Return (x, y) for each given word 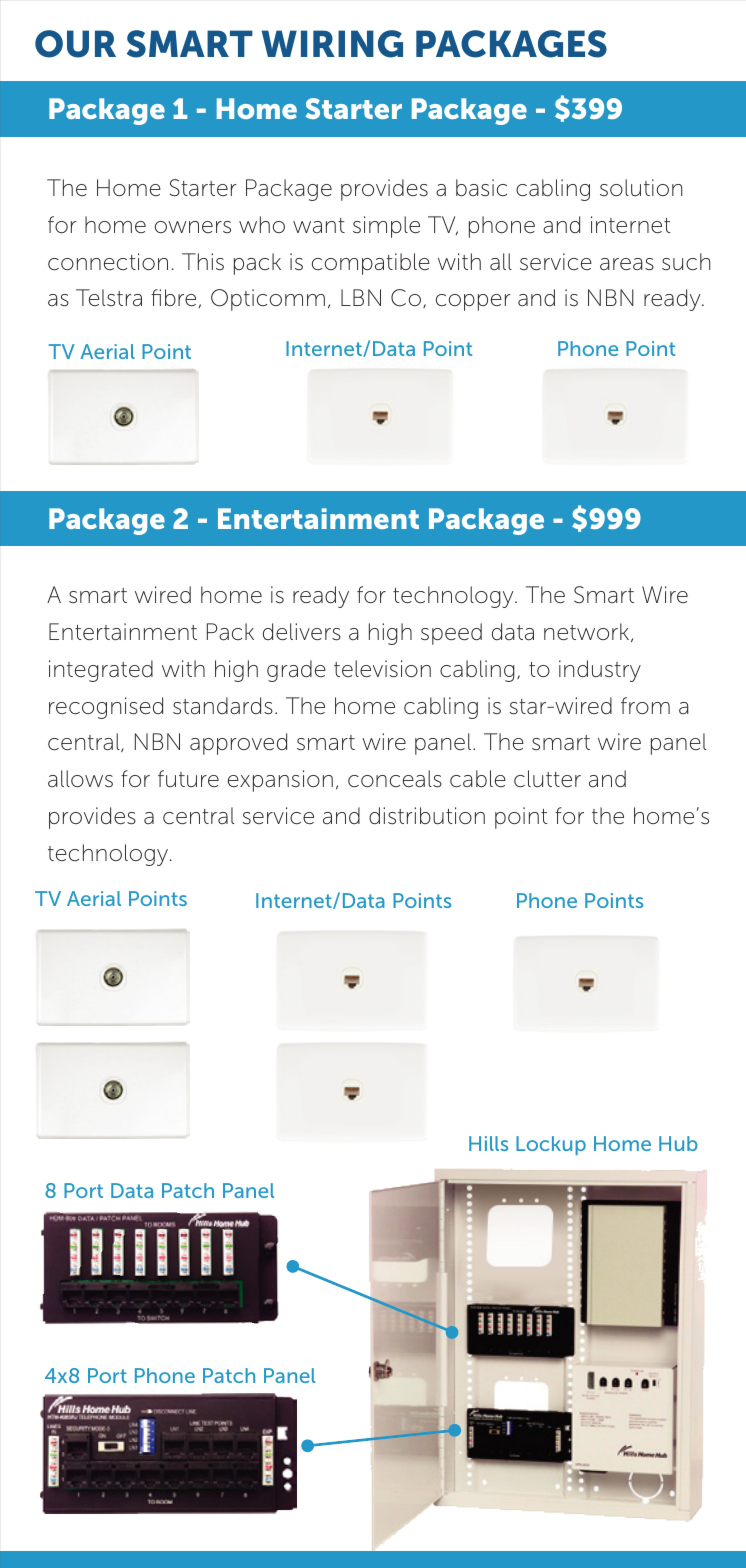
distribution (427, 816)
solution (641, 188)
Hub (678, 1143)
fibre (173, 298)
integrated (101, 671)
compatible (371, 264)
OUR (75, 44)
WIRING (332, 44)
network (588, 632)
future (188, 779)
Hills (488, 1143)
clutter (547, 779)
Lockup (551, 1145)
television (382, 669)
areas (627, 264)
